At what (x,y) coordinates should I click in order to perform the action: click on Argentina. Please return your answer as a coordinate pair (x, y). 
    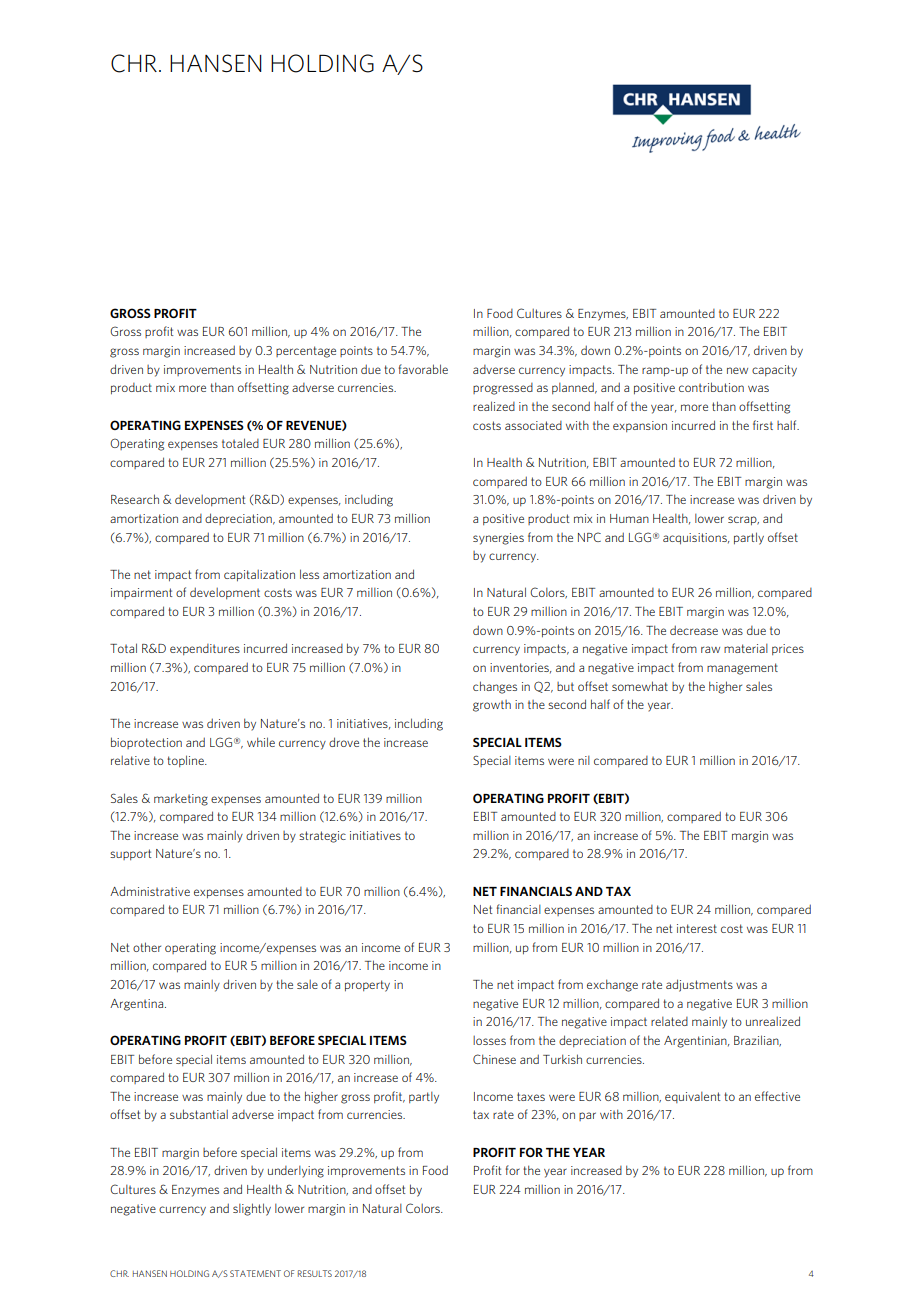
    Looking at the image, I should click on (138, 1005).
